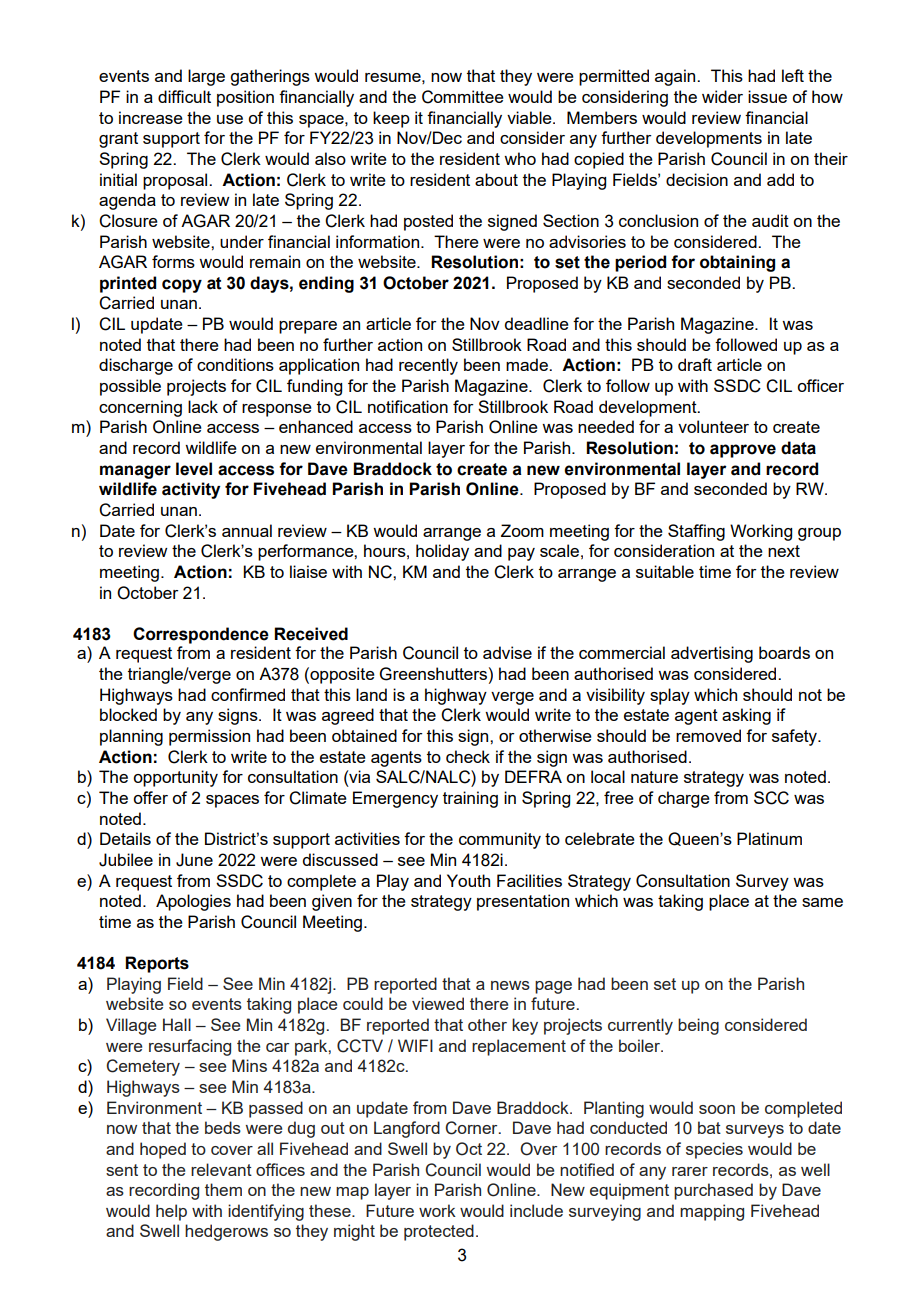 The image size is (924, 1307). Describe the element at coordinates (223, 1189) in the screenshot. I see `them` at that location.
